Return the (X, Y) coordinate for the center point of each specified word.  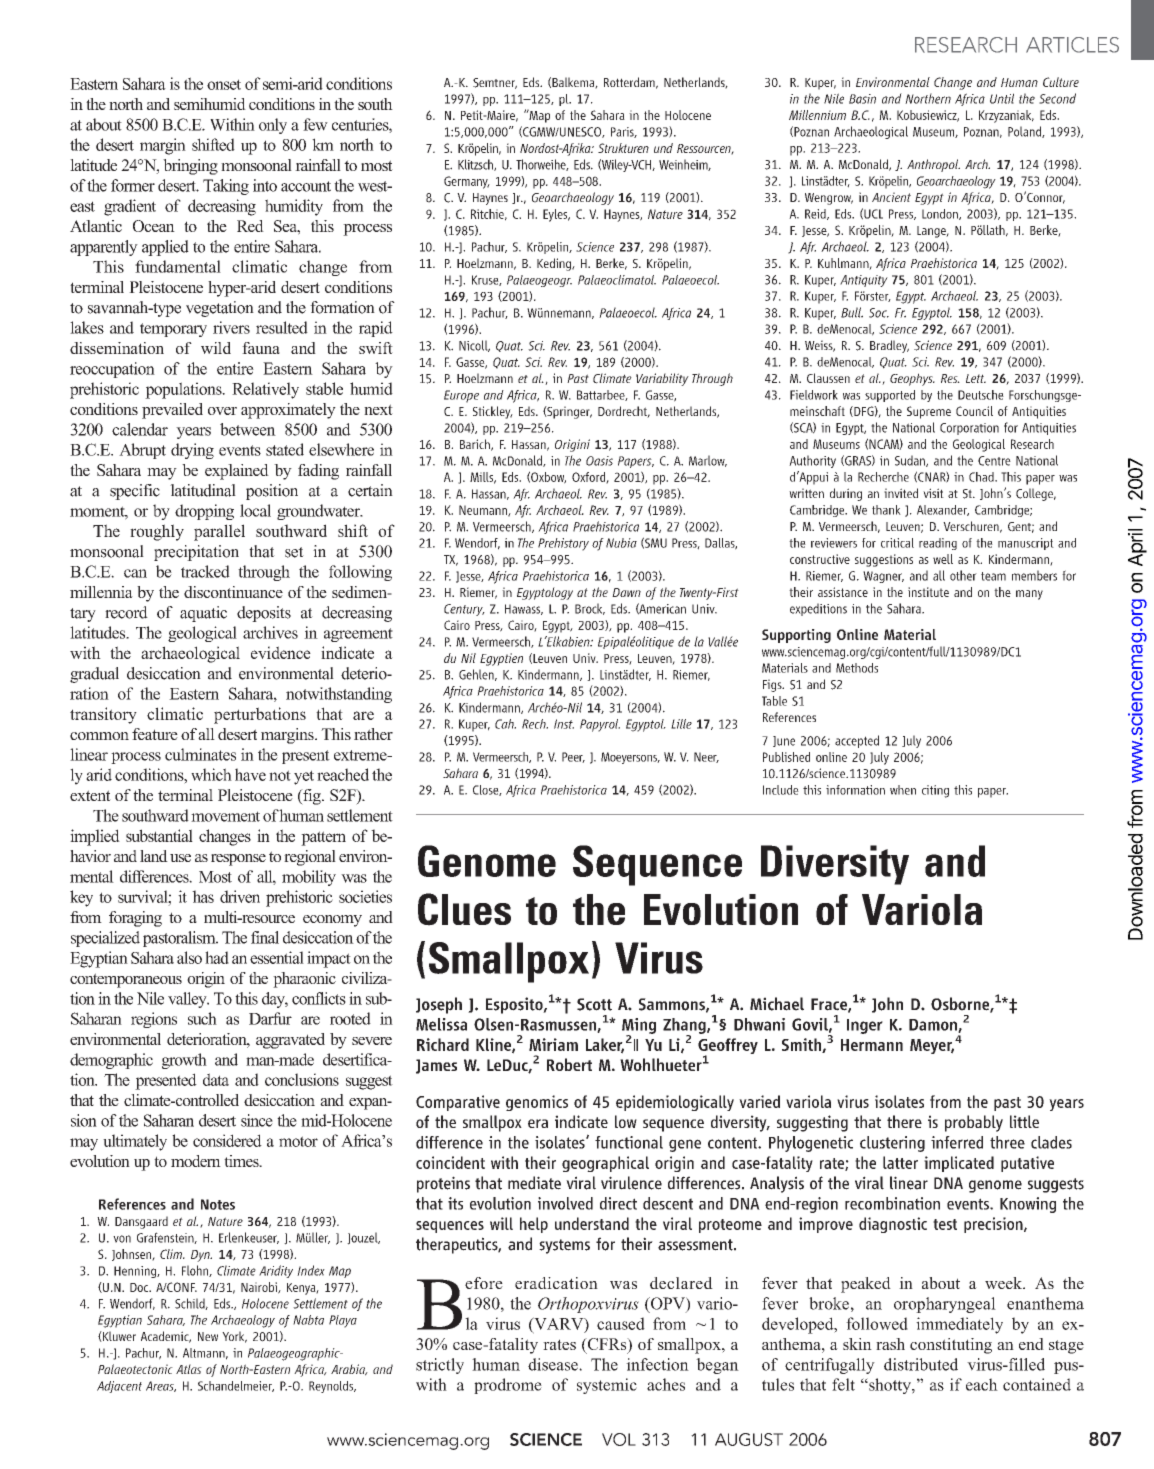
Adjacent (119, 1387)
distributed (921, 1364)
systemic (607, 1386)
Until (1002, 98)
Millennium (817, 115)
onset (224, 84)
